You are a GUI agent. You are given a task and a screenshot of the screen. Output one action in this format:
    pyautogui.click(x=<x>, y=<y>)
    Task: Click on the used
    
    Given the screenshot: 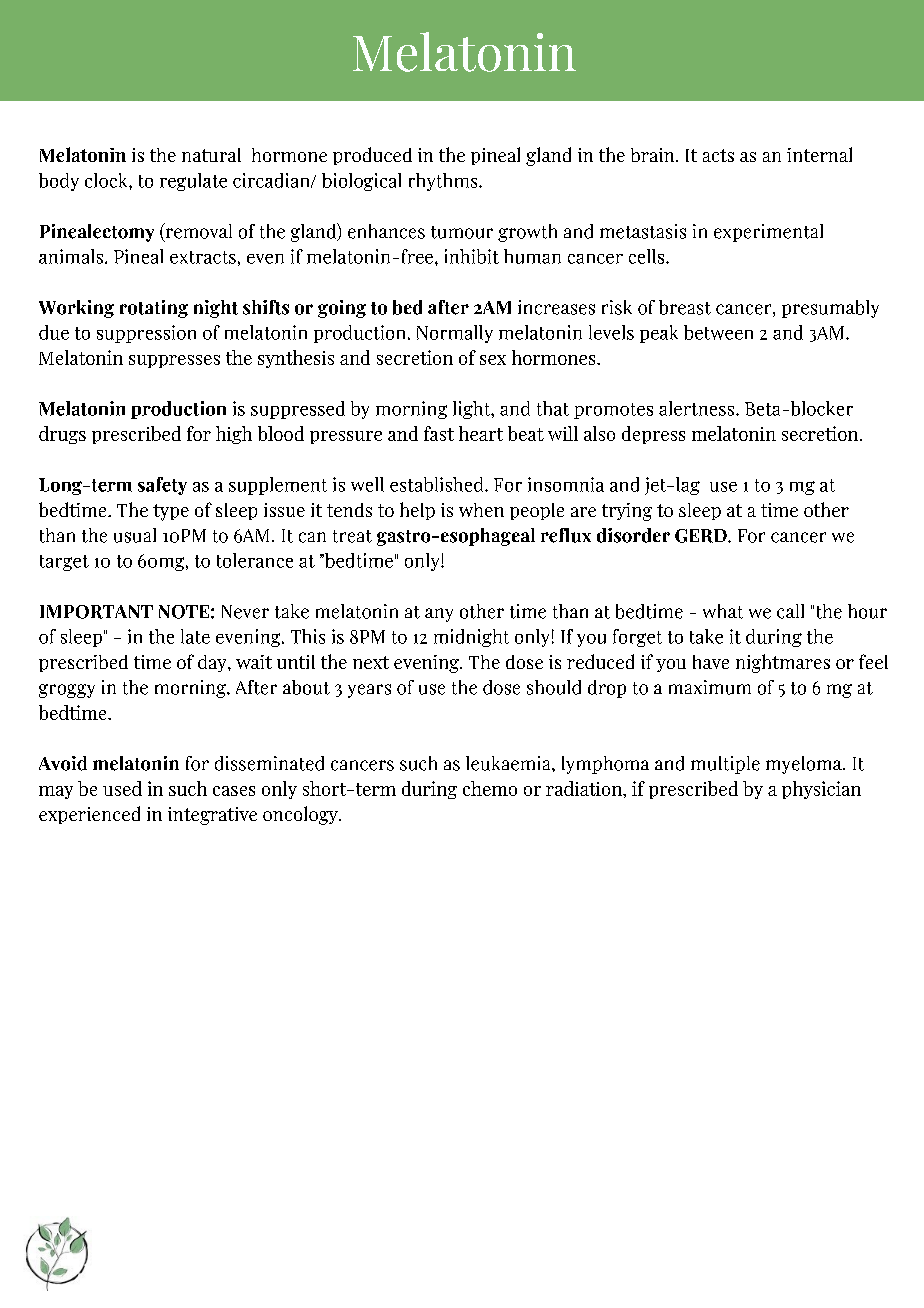 What is the action you would take?
    pyautogui.click(x=122, y=788)
